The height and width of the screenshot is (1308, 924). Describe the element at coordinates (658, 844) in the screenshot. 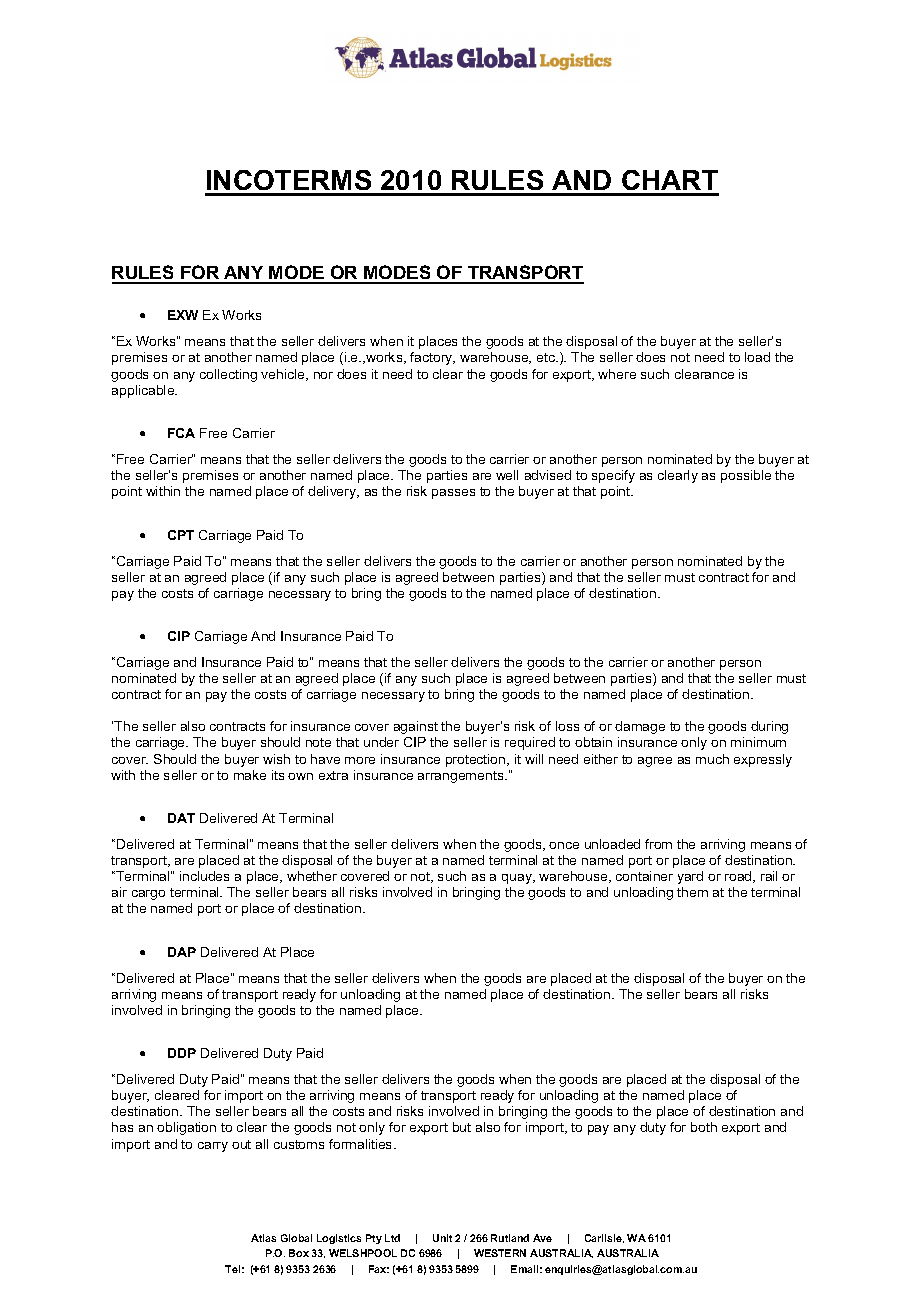

I see `from` at that location.
